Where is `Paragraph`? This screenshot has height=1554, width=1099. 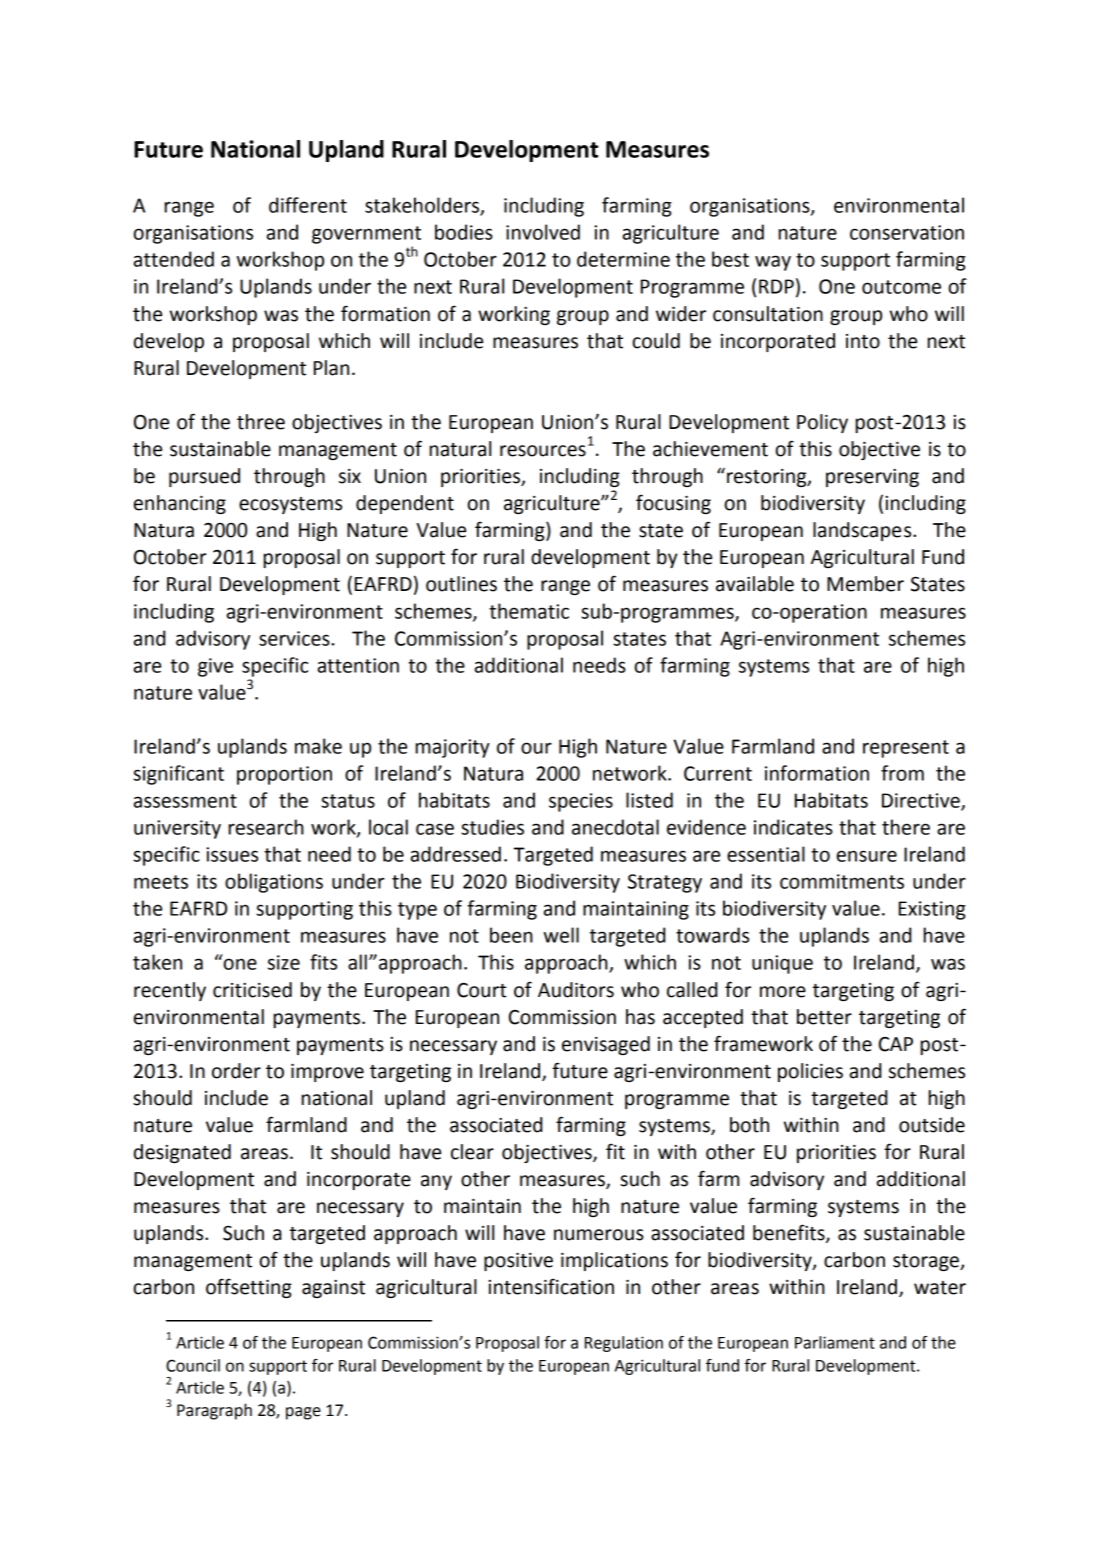
Paragraph is located at coordinates (214, 1411).
